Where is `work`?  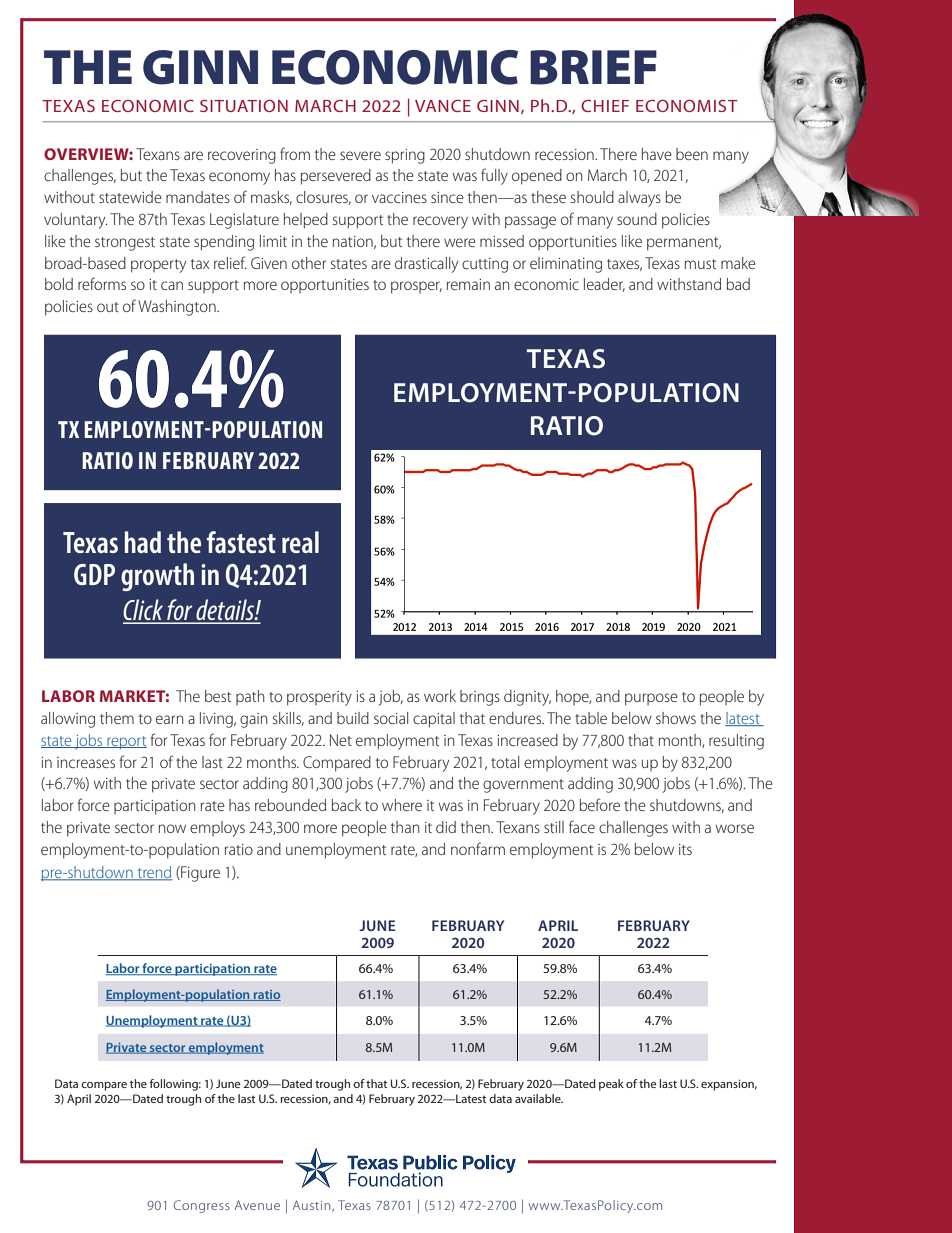 work is located at coordinates (440, 696).
